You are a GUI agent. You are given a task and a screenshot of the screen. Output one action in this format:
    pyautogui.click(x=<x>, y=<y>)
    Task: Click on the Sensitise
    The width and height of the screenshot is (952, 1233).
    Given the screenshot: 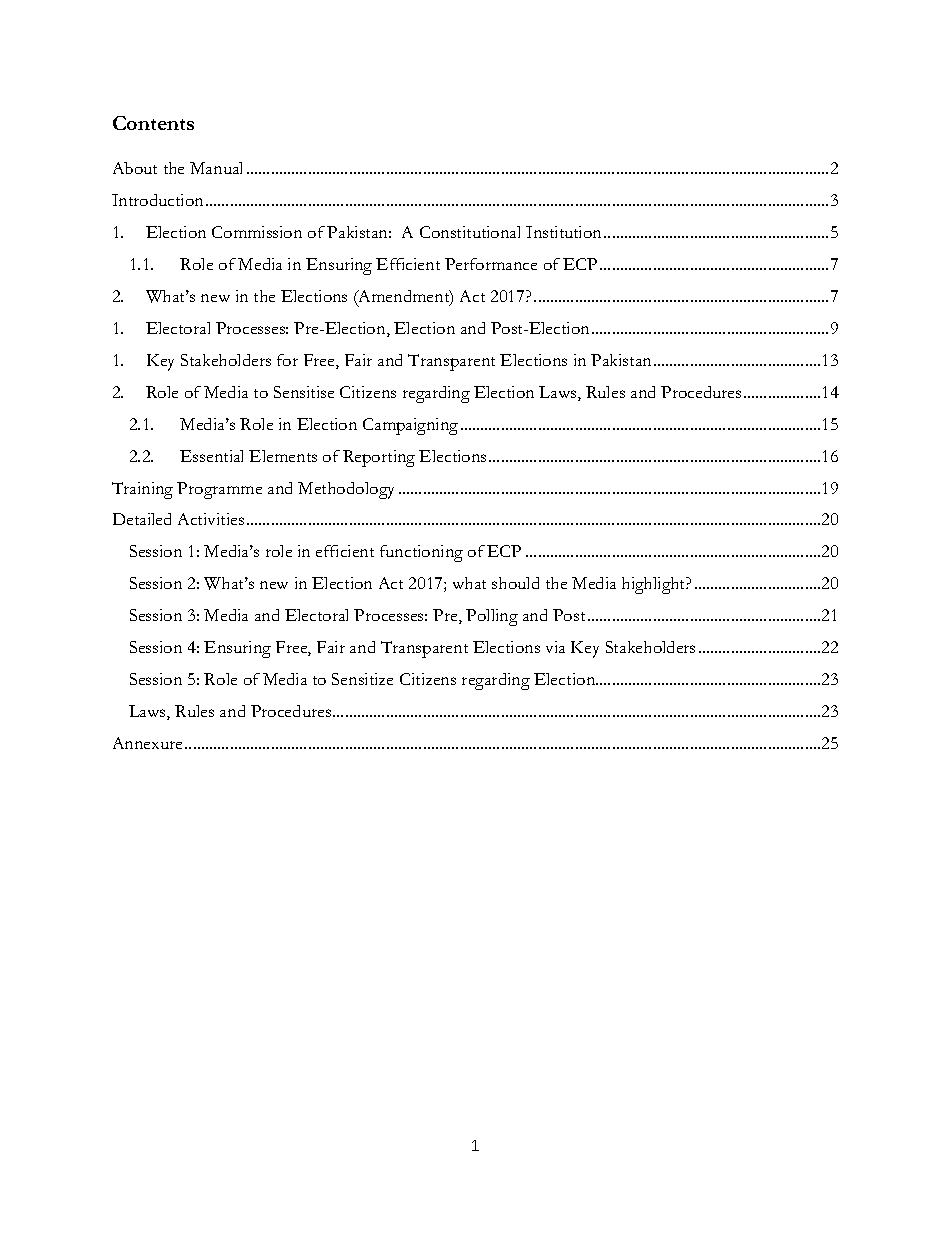 What is the action you would take?
    pyautogui.click(x=304, y=392)
